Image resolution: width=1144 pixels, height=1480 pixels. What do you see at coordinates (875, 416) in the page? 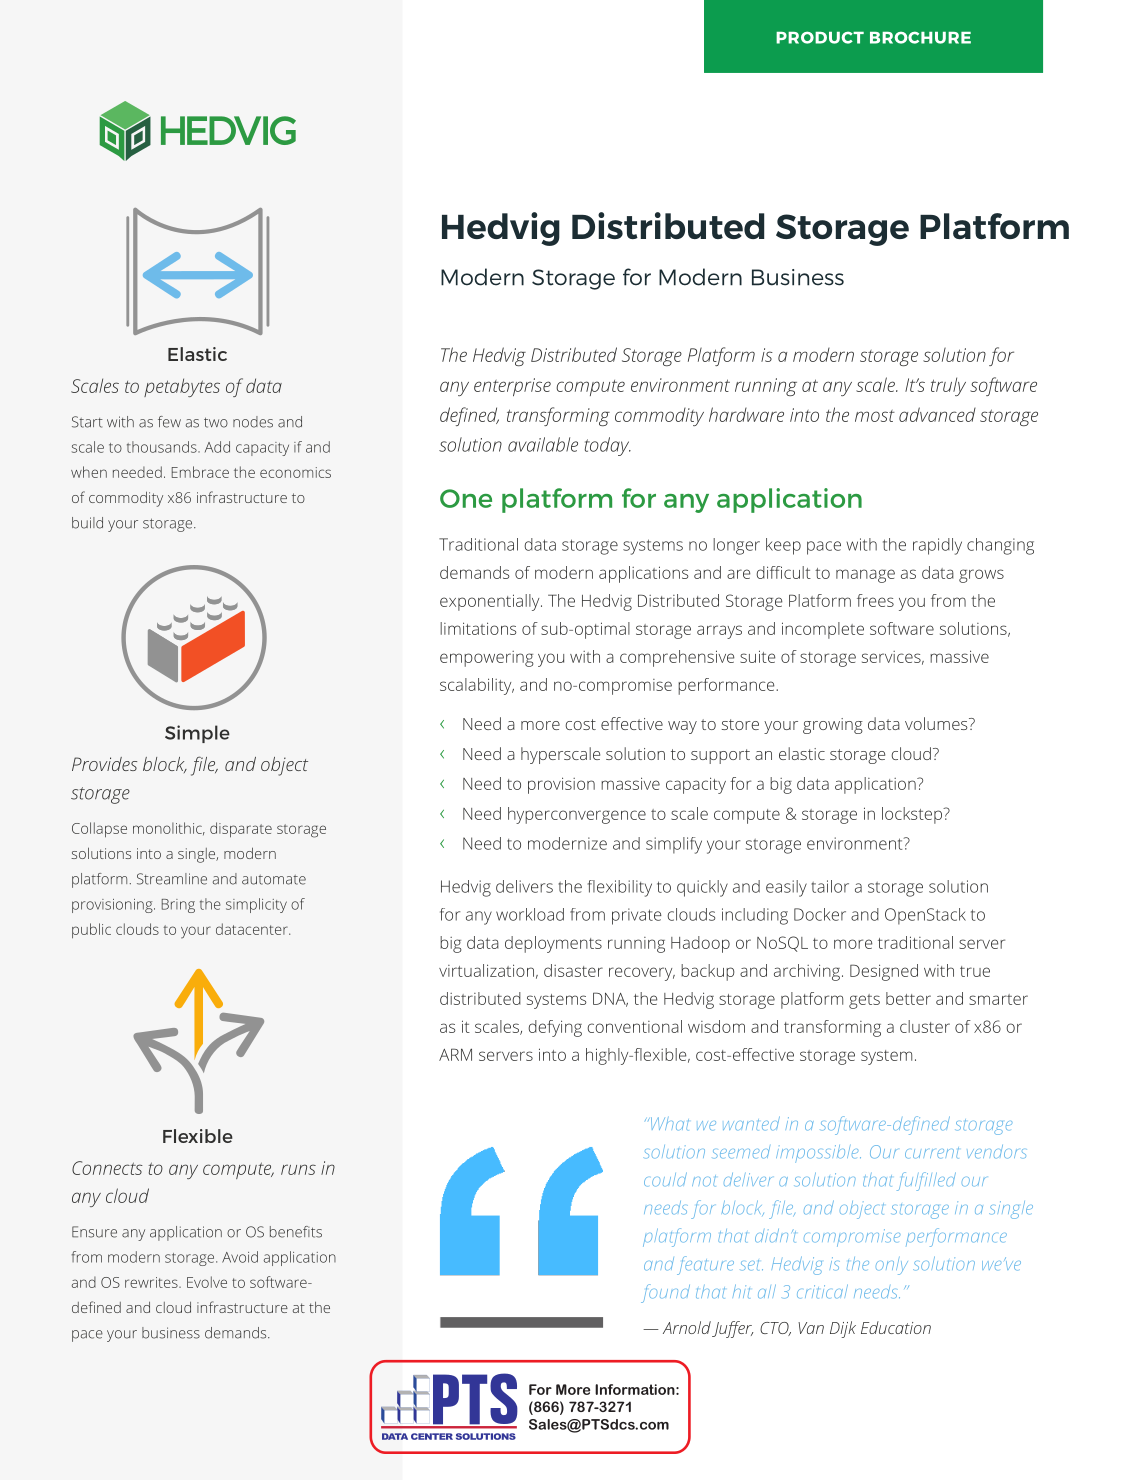
I see `most` at bounding box center [875, 416].
